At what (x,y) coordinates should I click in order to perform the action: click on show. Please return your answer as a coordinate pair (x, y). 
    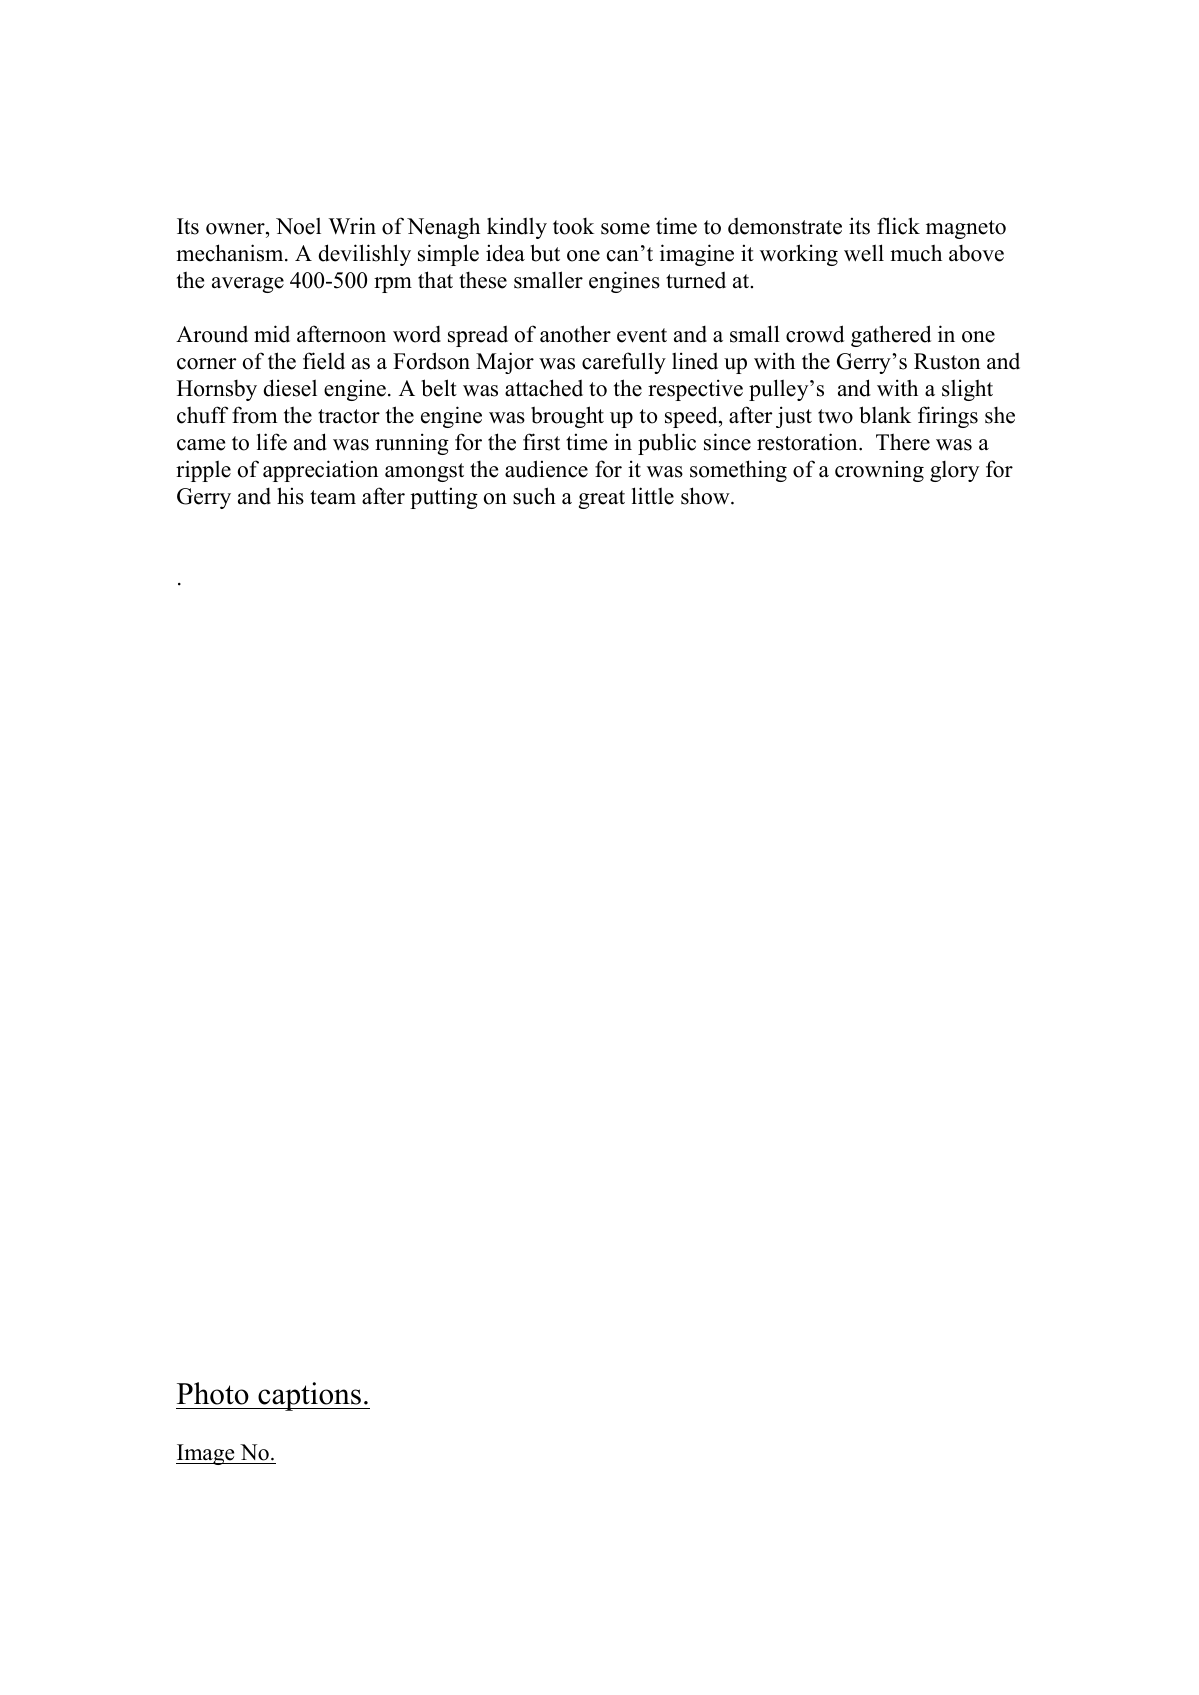
    Looking at the image, I should click on (706, 496).
